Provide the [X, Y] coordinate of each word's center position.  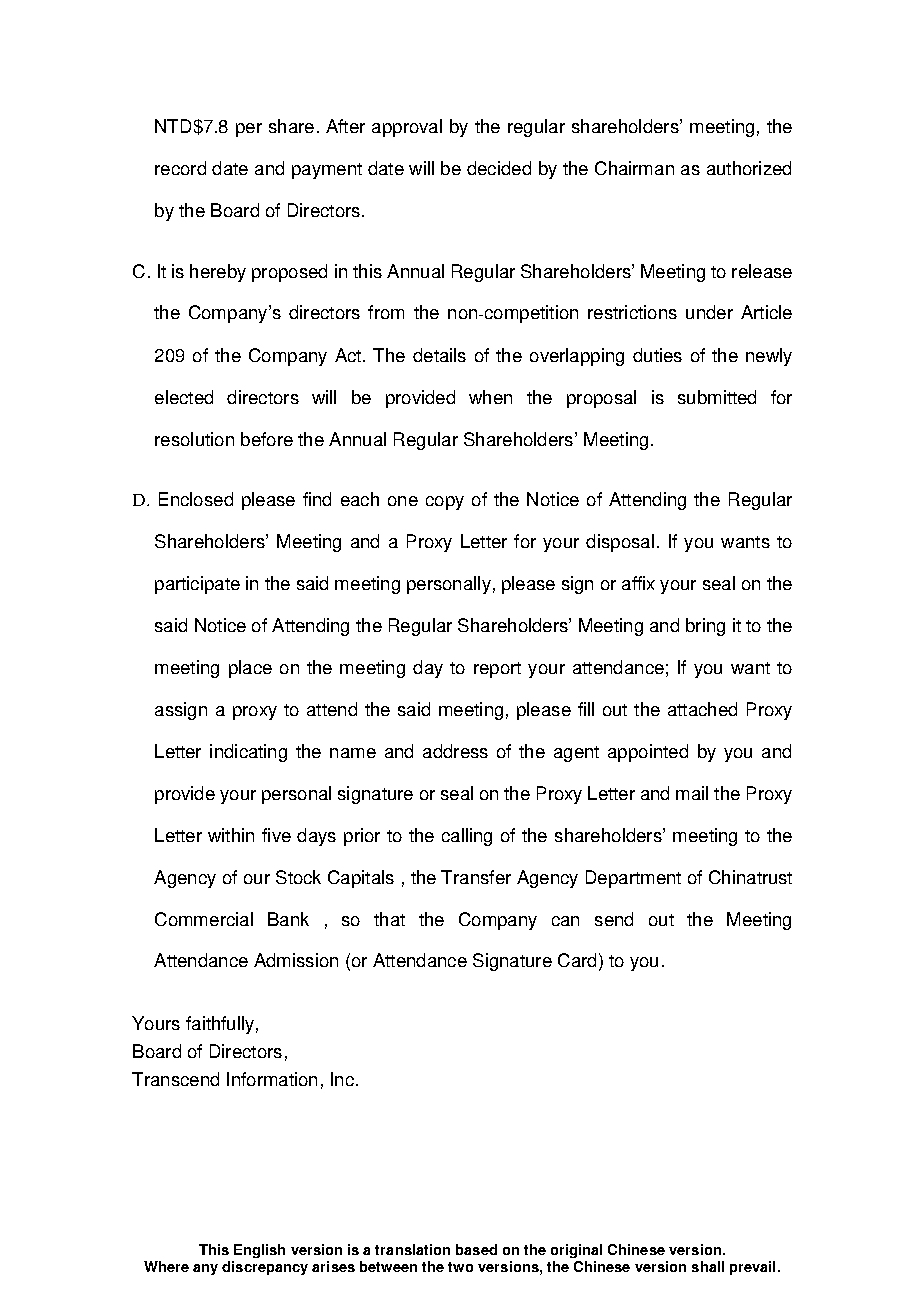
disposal [620, 543]
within [231, 835]
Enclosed [196, 499]
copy [445, 503]
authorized [749, 168]
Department [633, 879]
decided [499, 168]
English [259, 1251]
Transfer [476, 877]
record [180, 168]
